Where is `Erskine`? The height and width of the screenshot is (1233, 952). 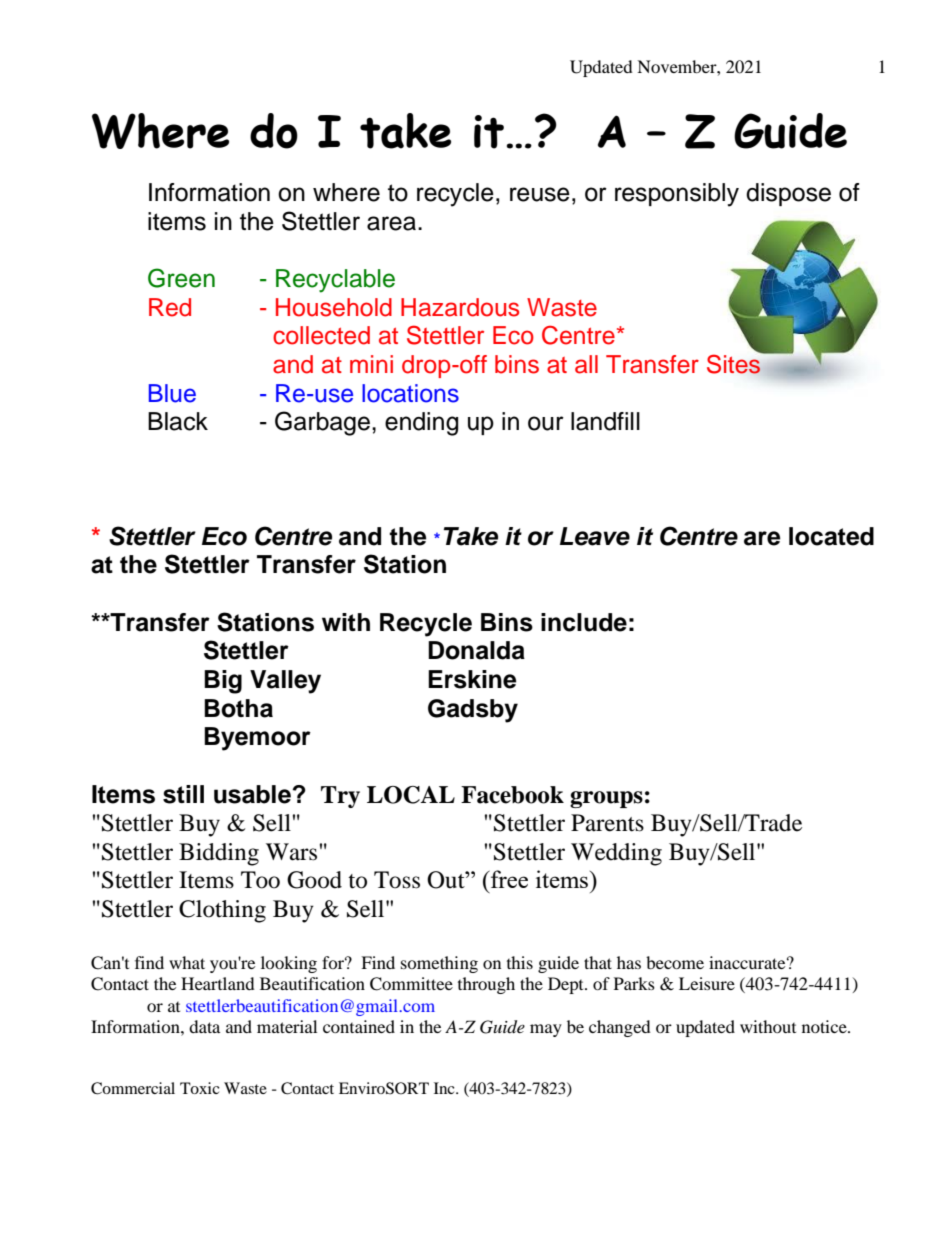
Erskine is located at coordinates (472, 679).
